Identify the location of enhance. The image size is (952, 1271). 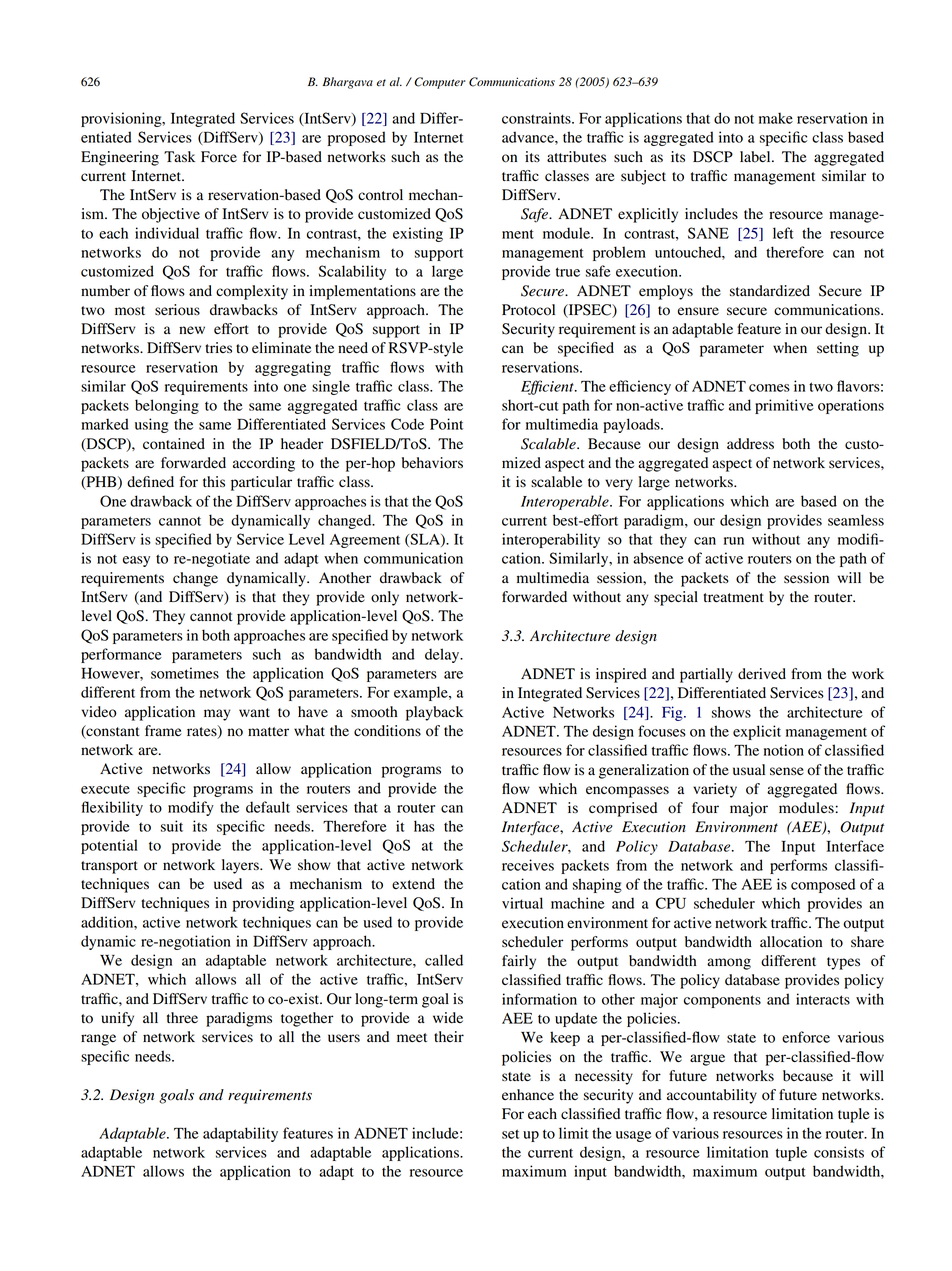
(528, 1094).
